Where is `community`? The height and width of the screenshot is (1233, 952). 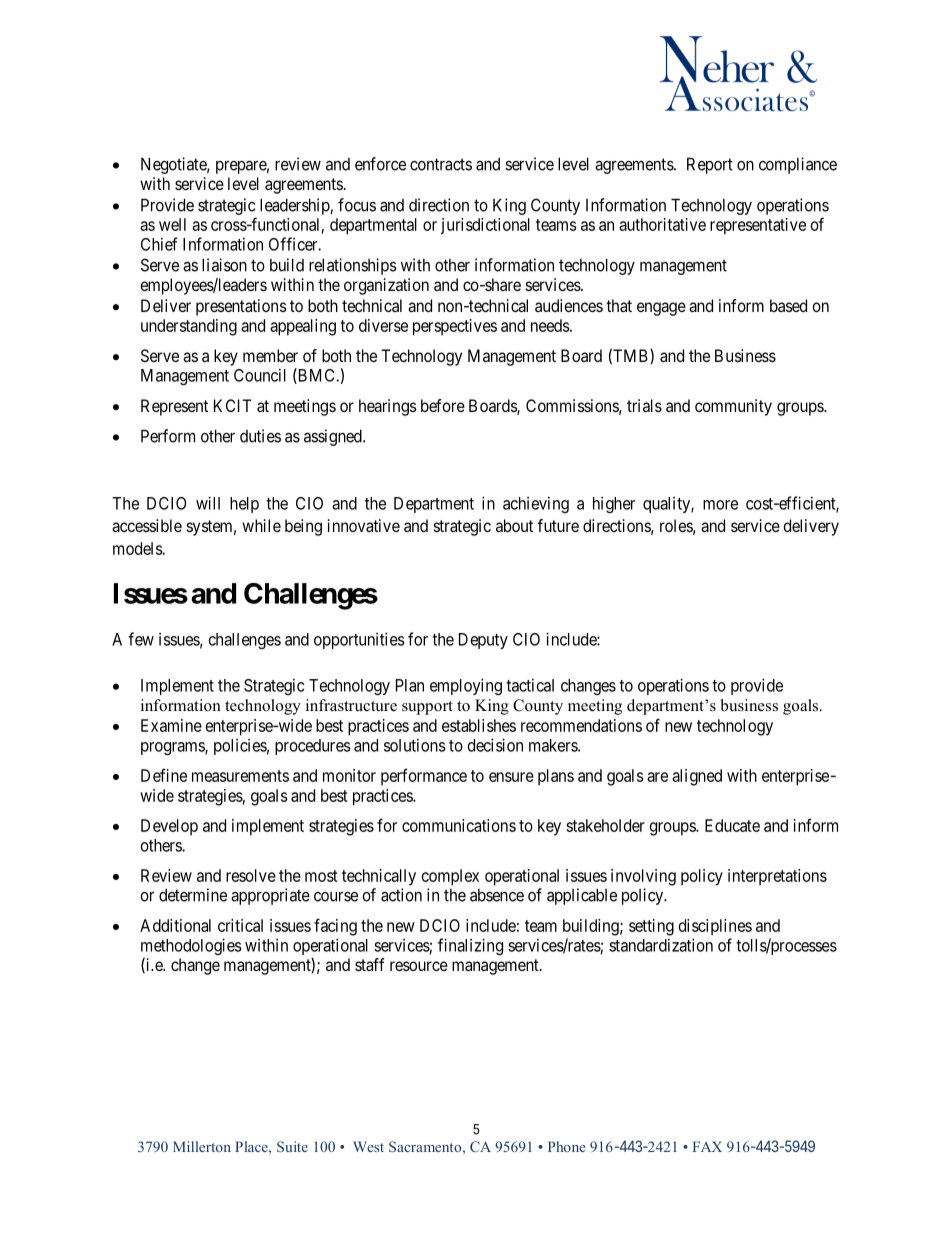
community is located at coordinates (733, 407).
